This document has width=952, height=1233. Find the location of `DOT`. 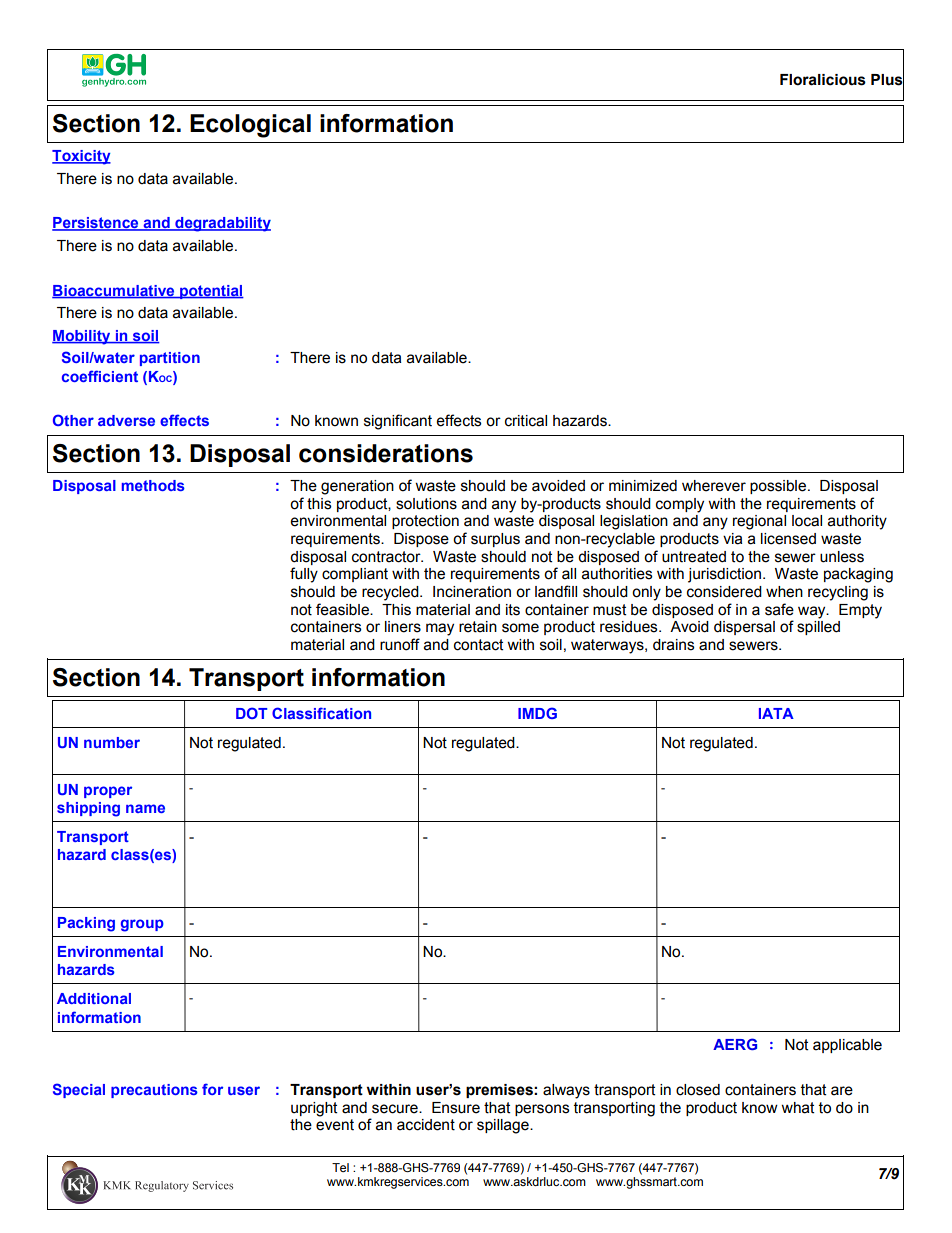

DOT is located at coordinates (252, 713).
